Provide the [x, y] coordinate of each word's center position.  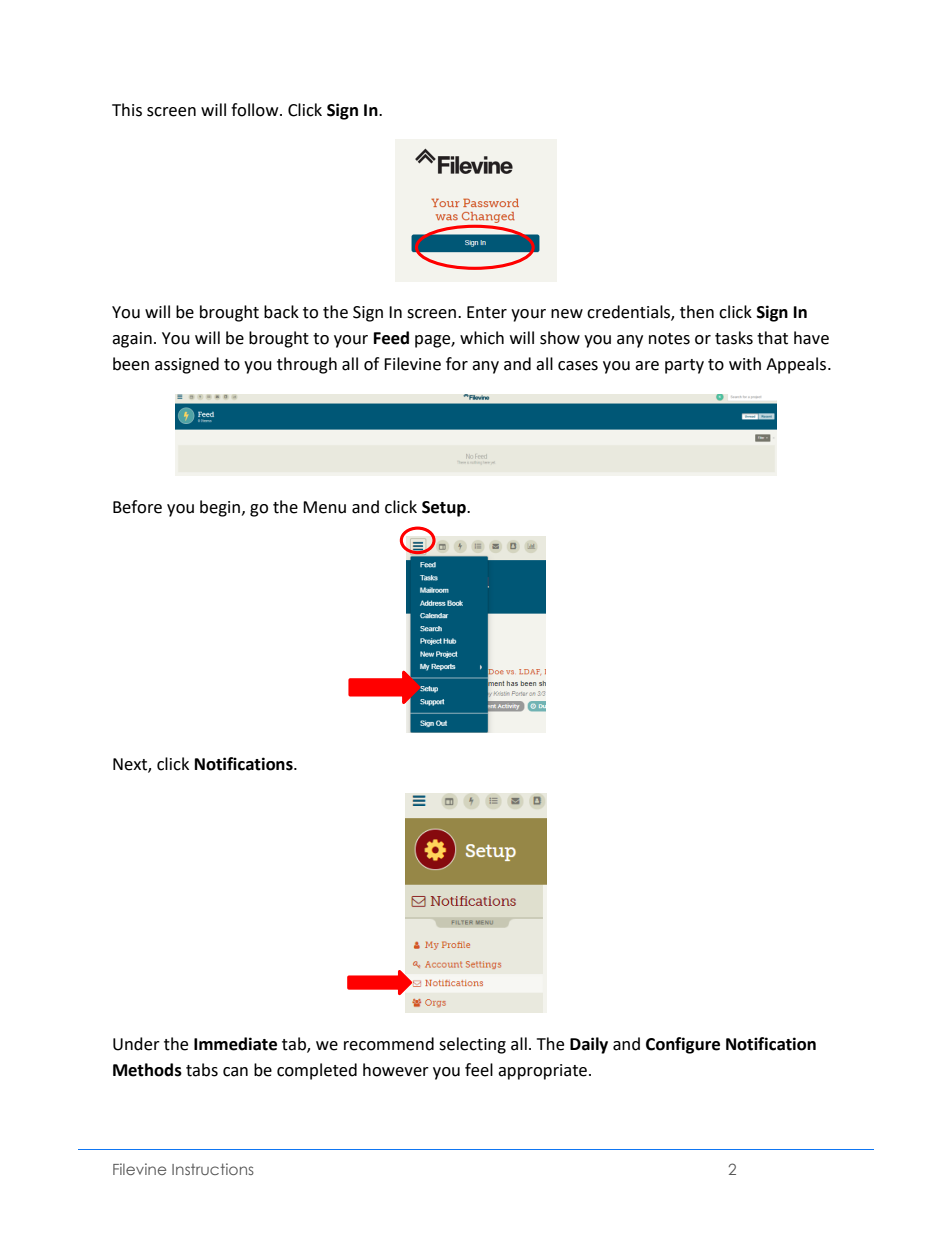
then [697, 312]
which [482, 338]
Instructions [213, 1169]
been [131, 364]
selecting [472, 1045]
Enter [487, 312]
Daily [589, 1045]
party [684, 366]
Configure [683, 1045]
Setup [445, 509]
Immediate [235, 1044]
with [745, 364]
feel [479, 1070]
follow [256, 110]
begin [221, 508]
